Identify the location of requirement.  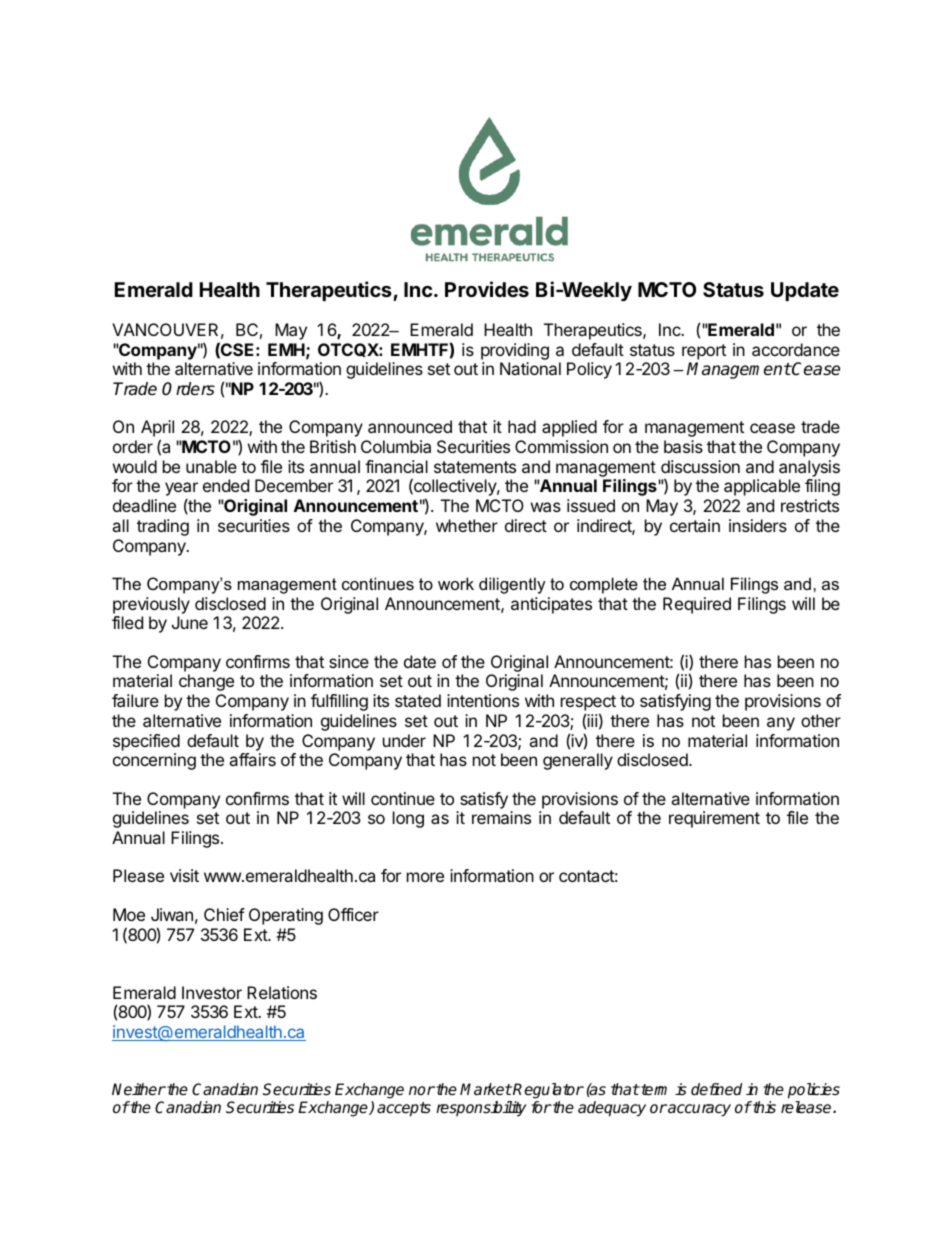
(714, 819).
